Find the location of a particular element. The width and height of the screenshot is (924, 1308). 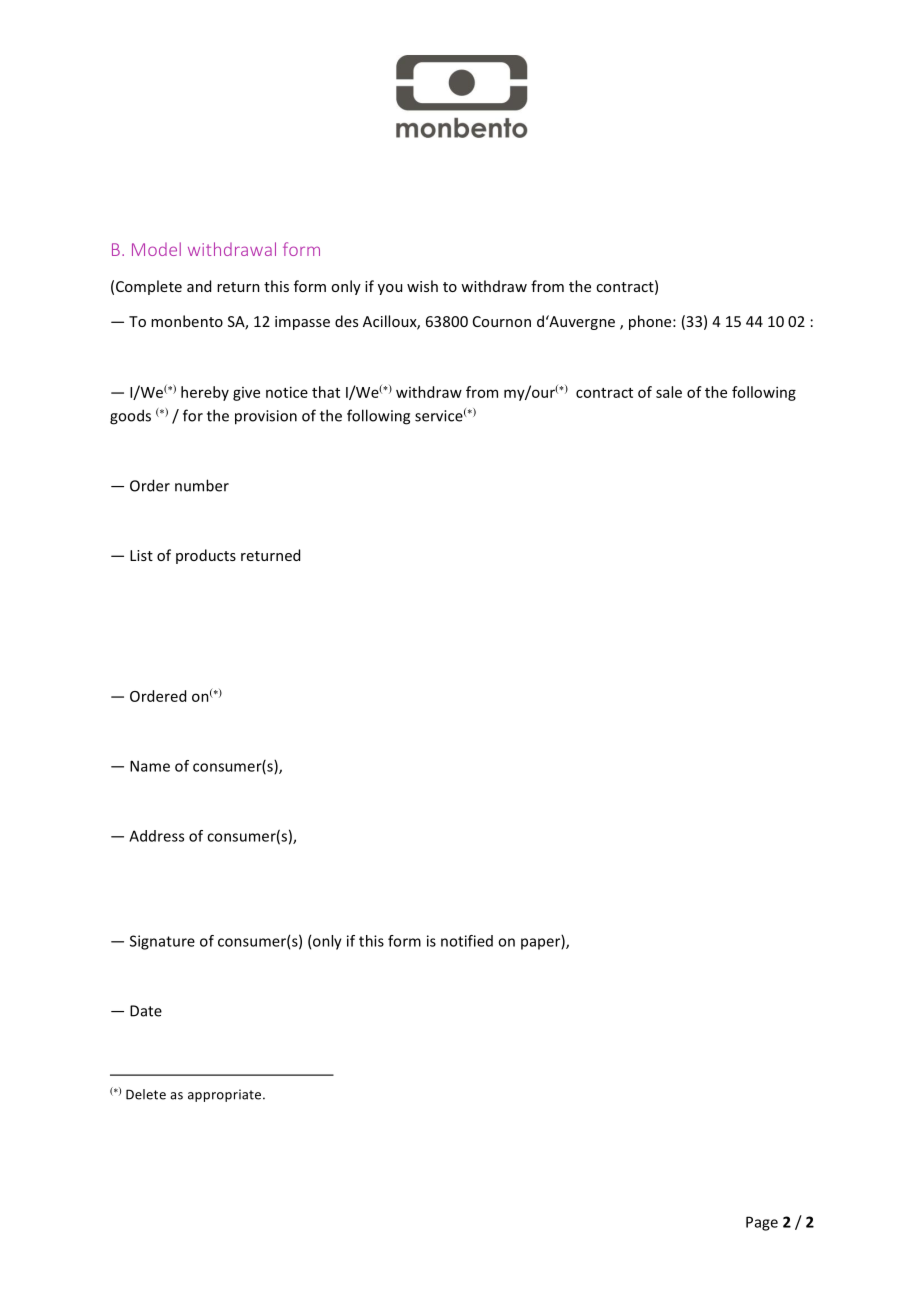

wish is located at coordinates (422, 286).
